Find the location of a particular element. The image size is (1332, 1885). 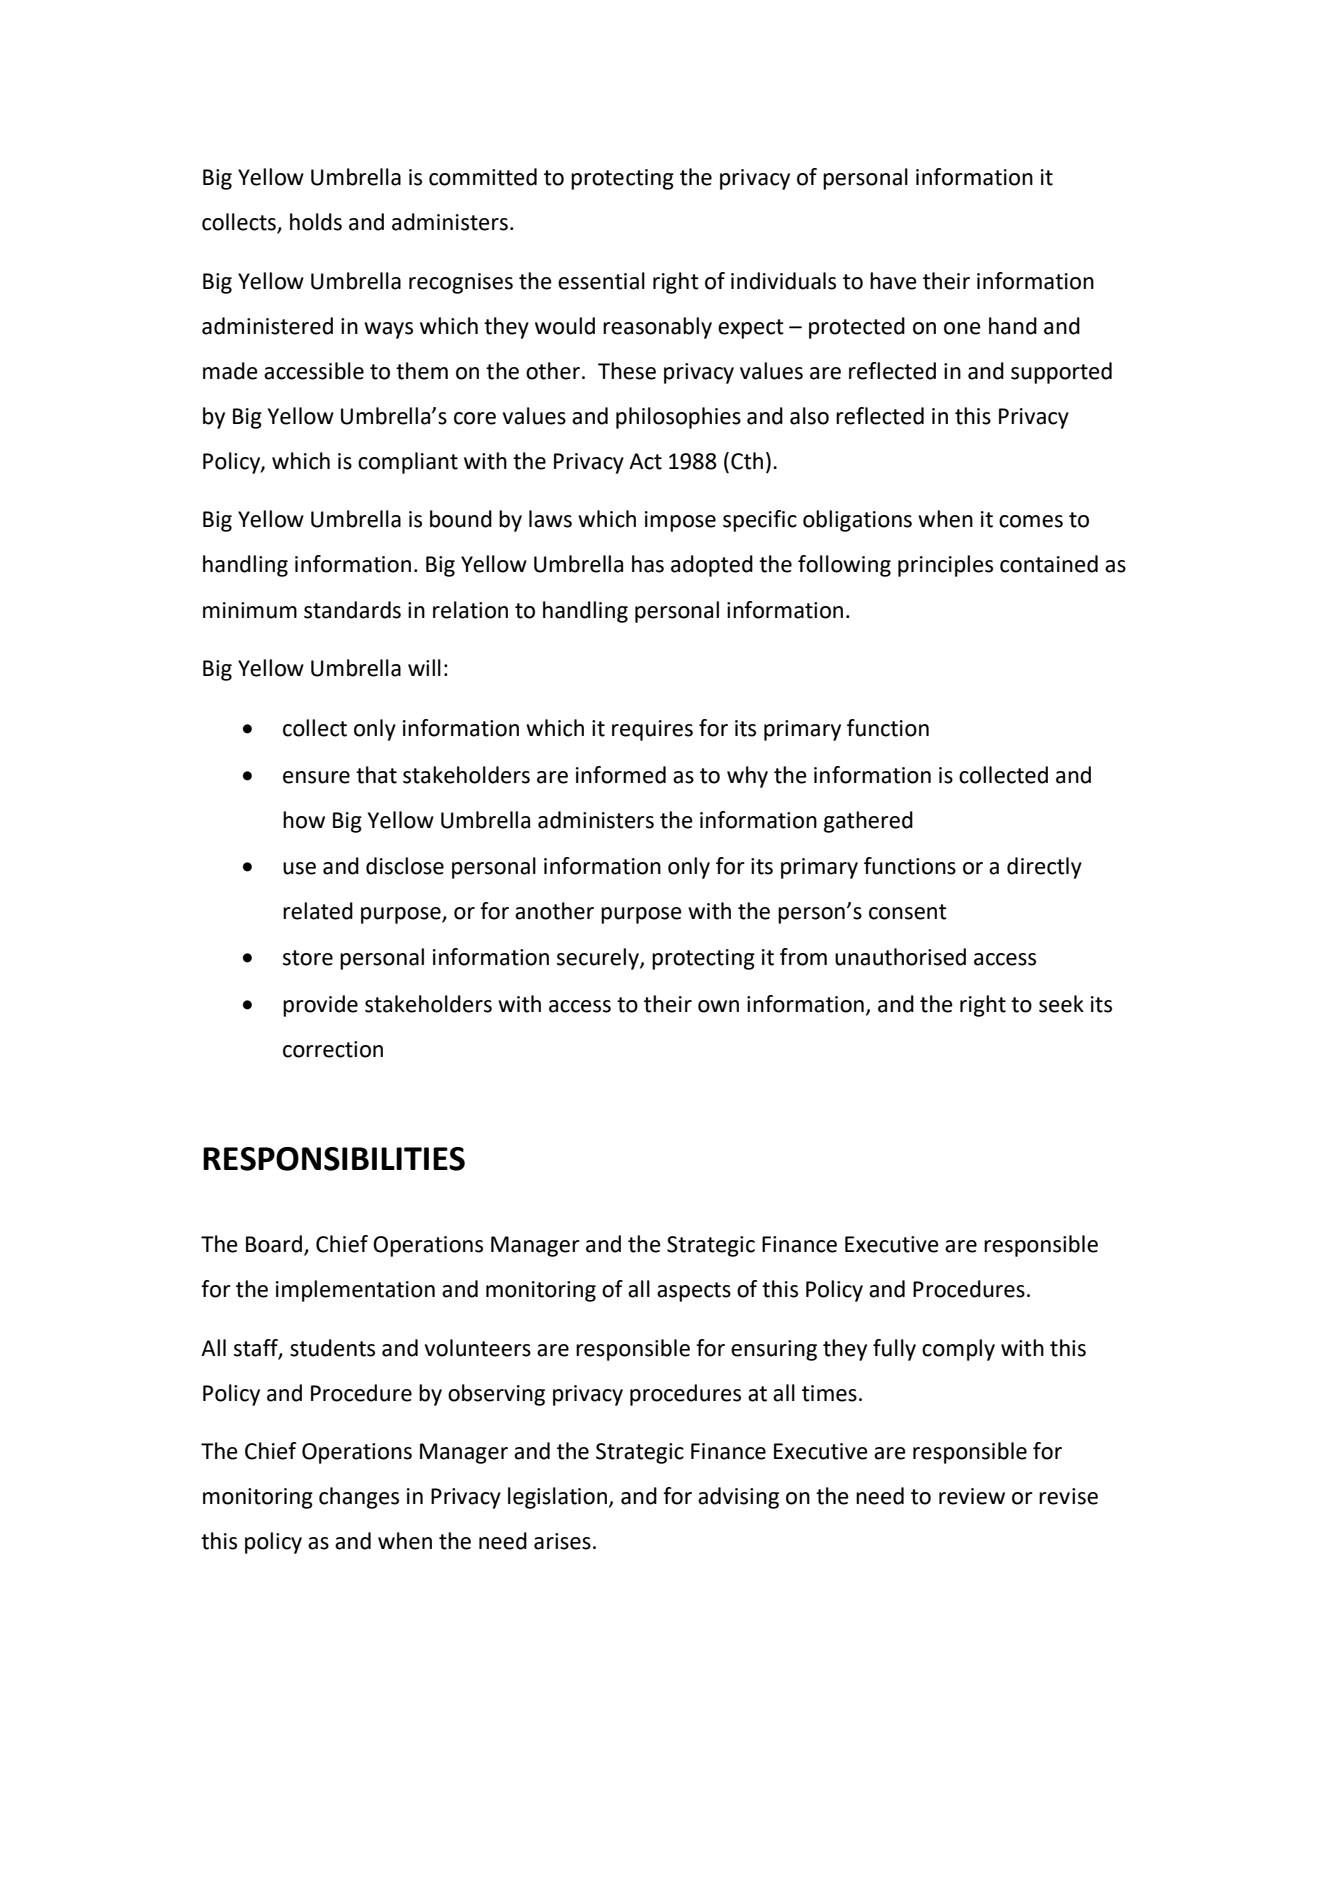

essential is located at coordinates (601, 281).
